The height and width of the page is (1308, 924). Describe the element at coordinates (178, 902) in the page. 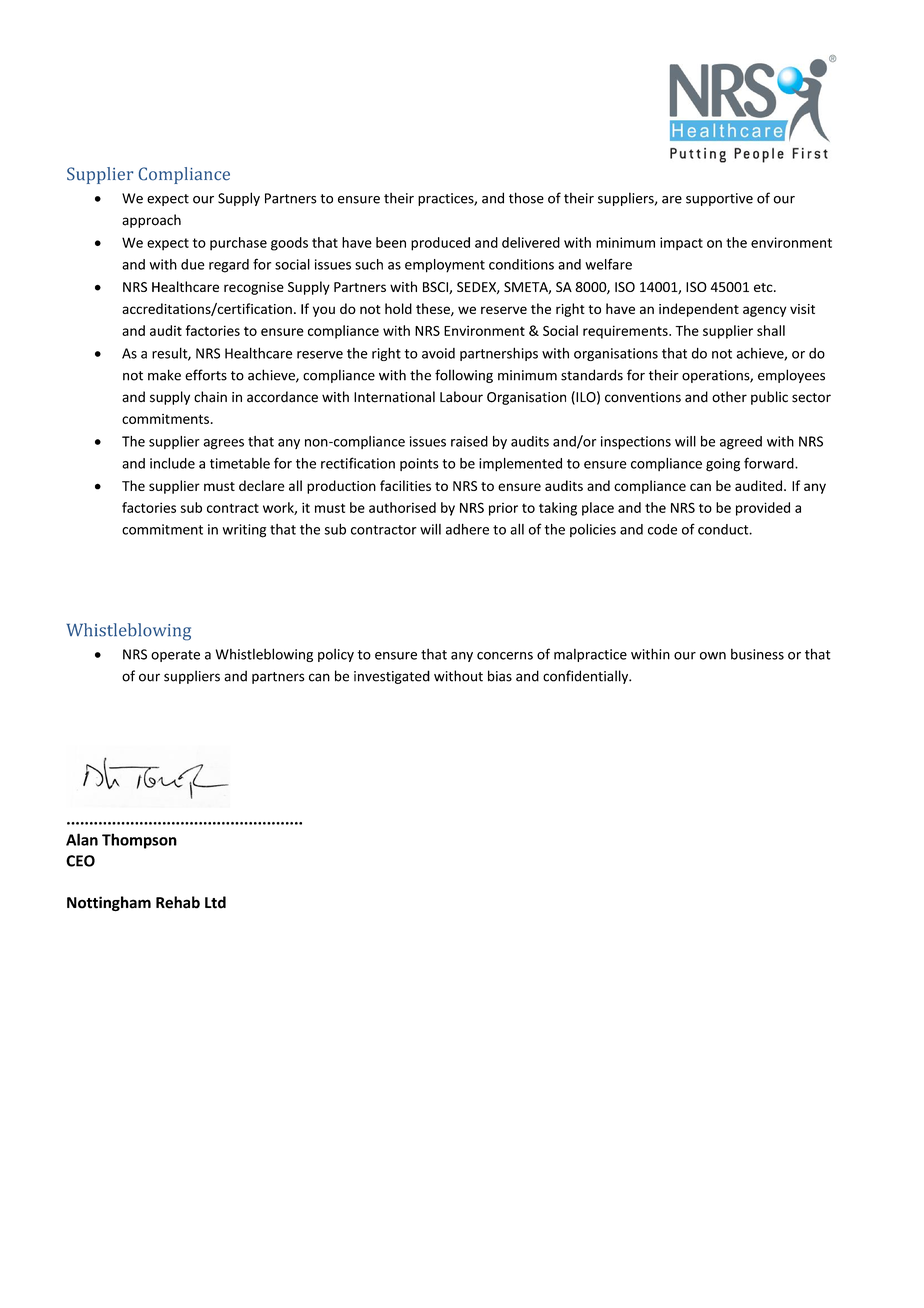

I see `Rehab` at that location.
